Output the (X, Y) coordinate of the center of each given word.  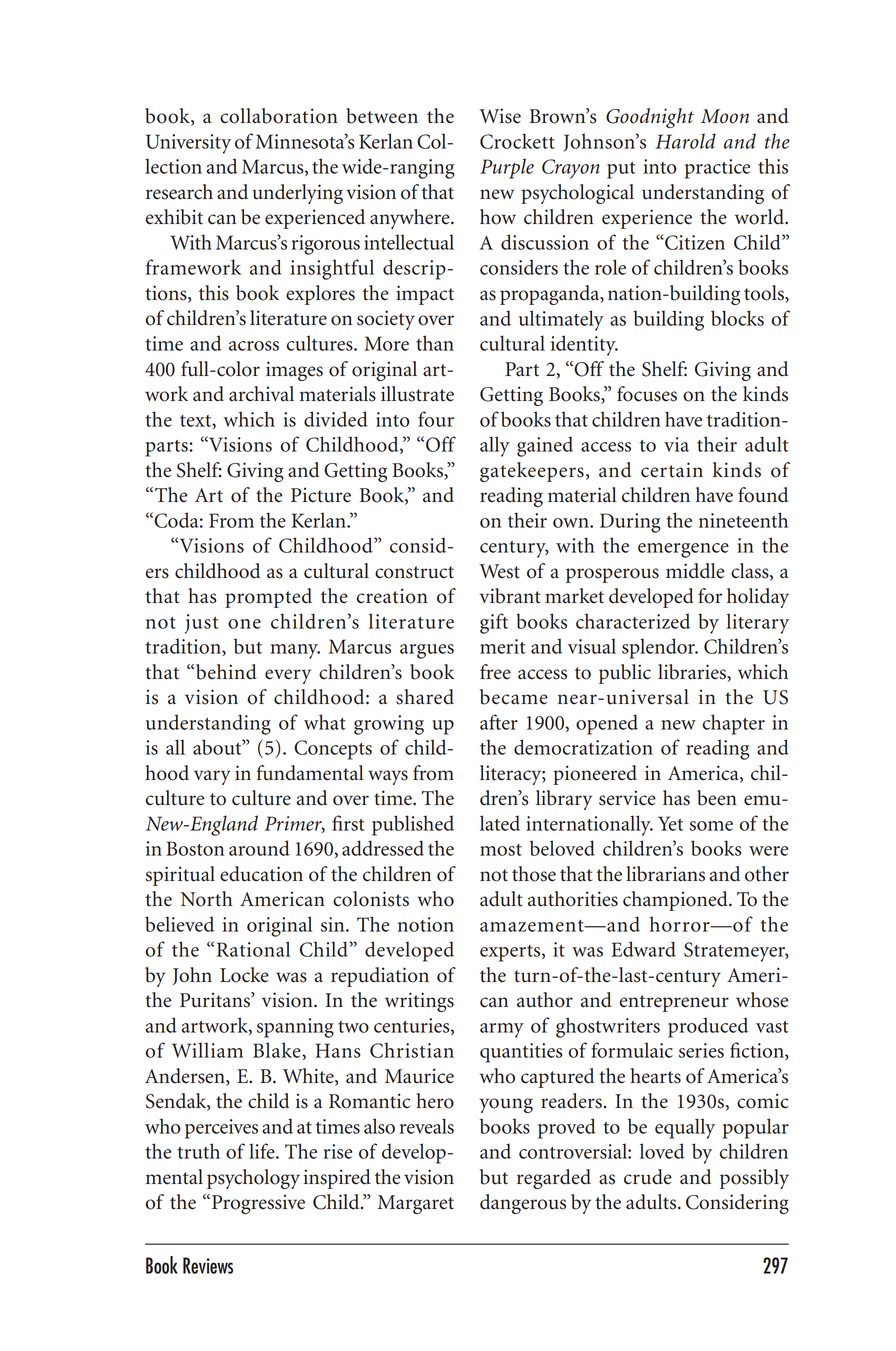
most (501, 850)
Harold (685, 141)
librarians (665, 874)
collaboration (279, 116)
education (261, 874)
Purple (507, 168)
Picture (321, 495)
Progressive (258, 1204)
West (499, 571)
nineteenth (743, 520)
